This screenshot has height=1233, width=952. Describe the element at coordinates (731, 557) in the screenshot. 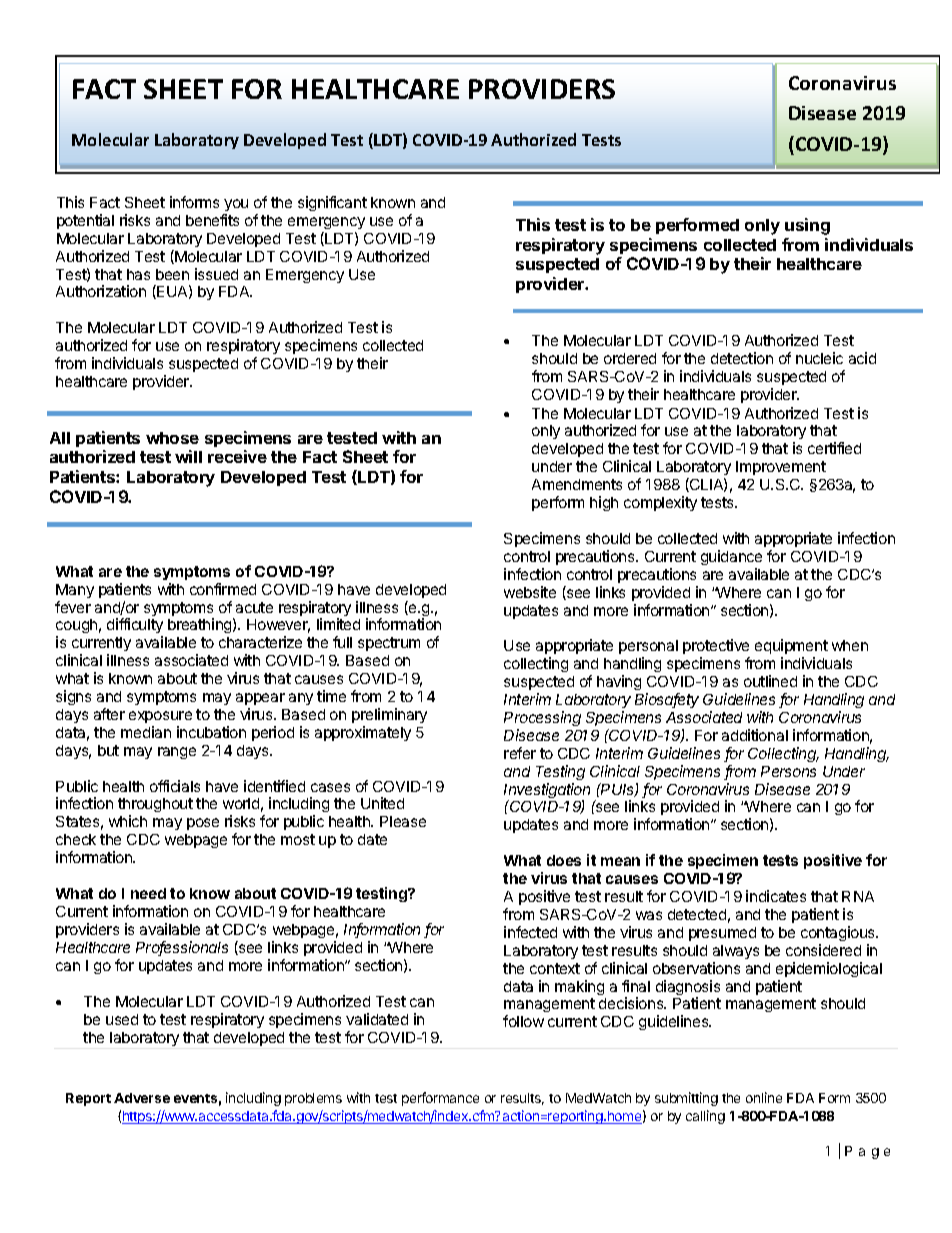

I see `guidance` at that location.
